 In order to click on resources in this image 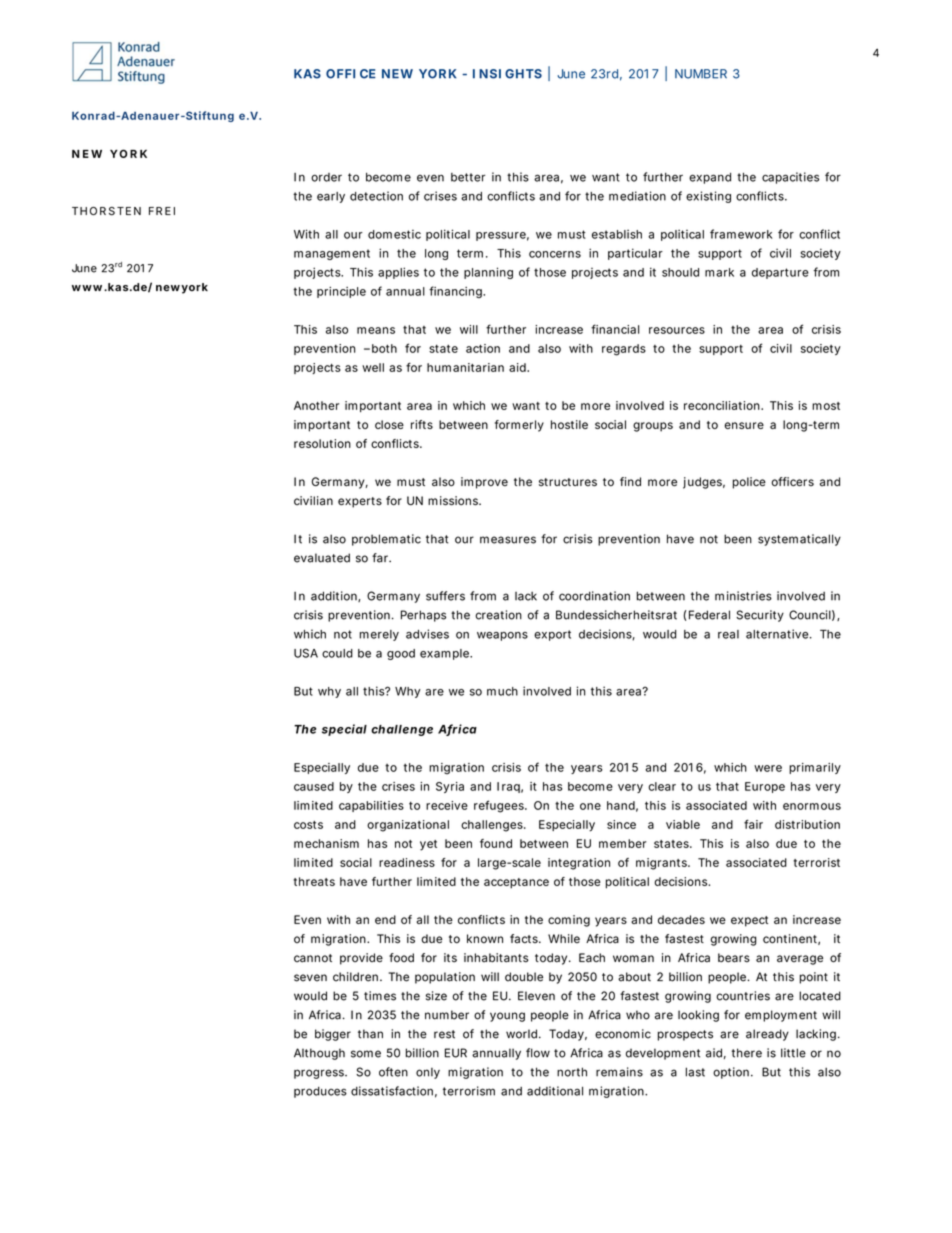, I will do `click(677, 330)`.
